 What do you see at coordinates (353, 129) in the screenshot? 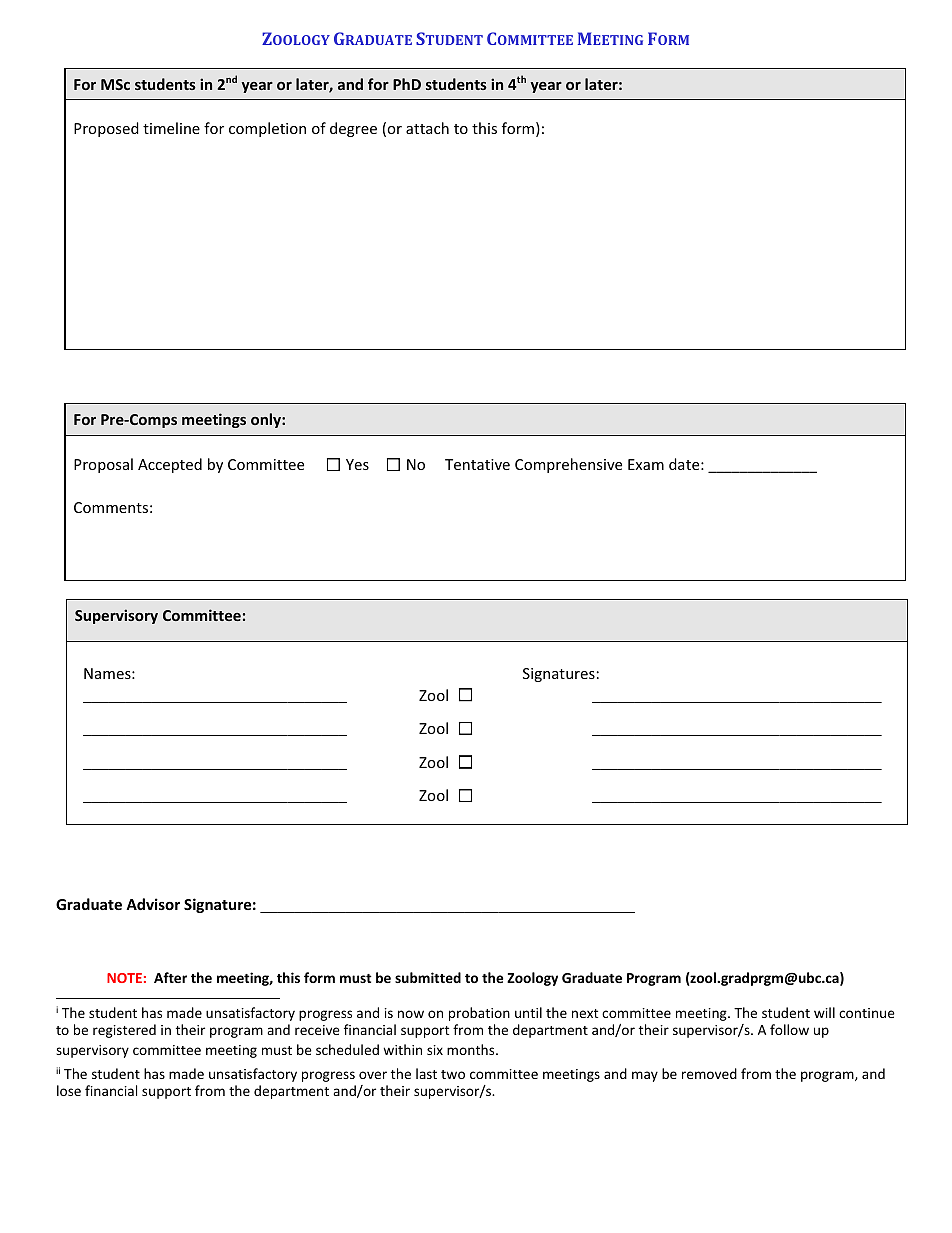
I see `degree` at bounding box center [353, 129].
